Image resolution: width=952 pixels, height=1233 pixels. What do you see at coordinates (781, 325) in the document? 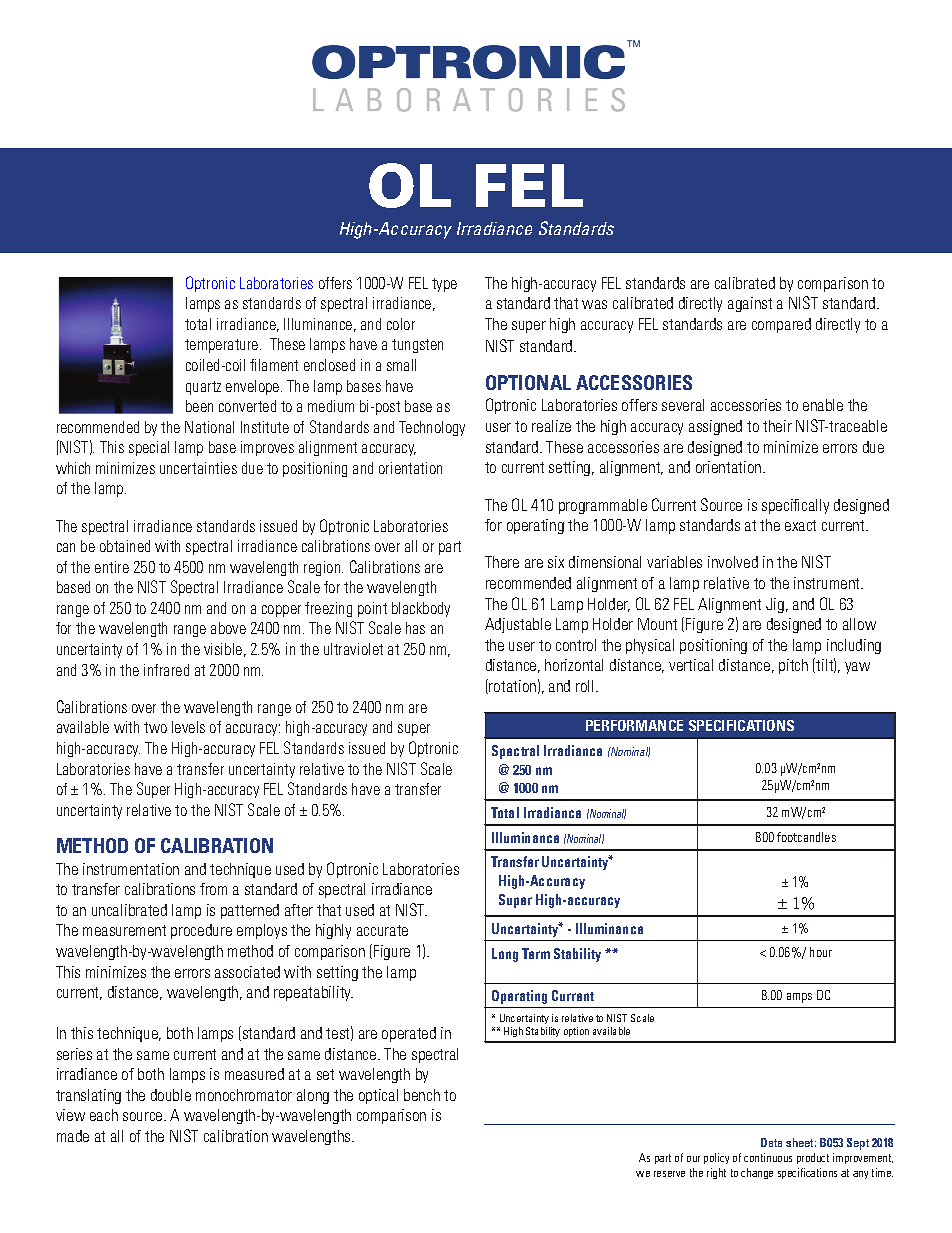
I see `compared` at bounding box center [781, 325].
